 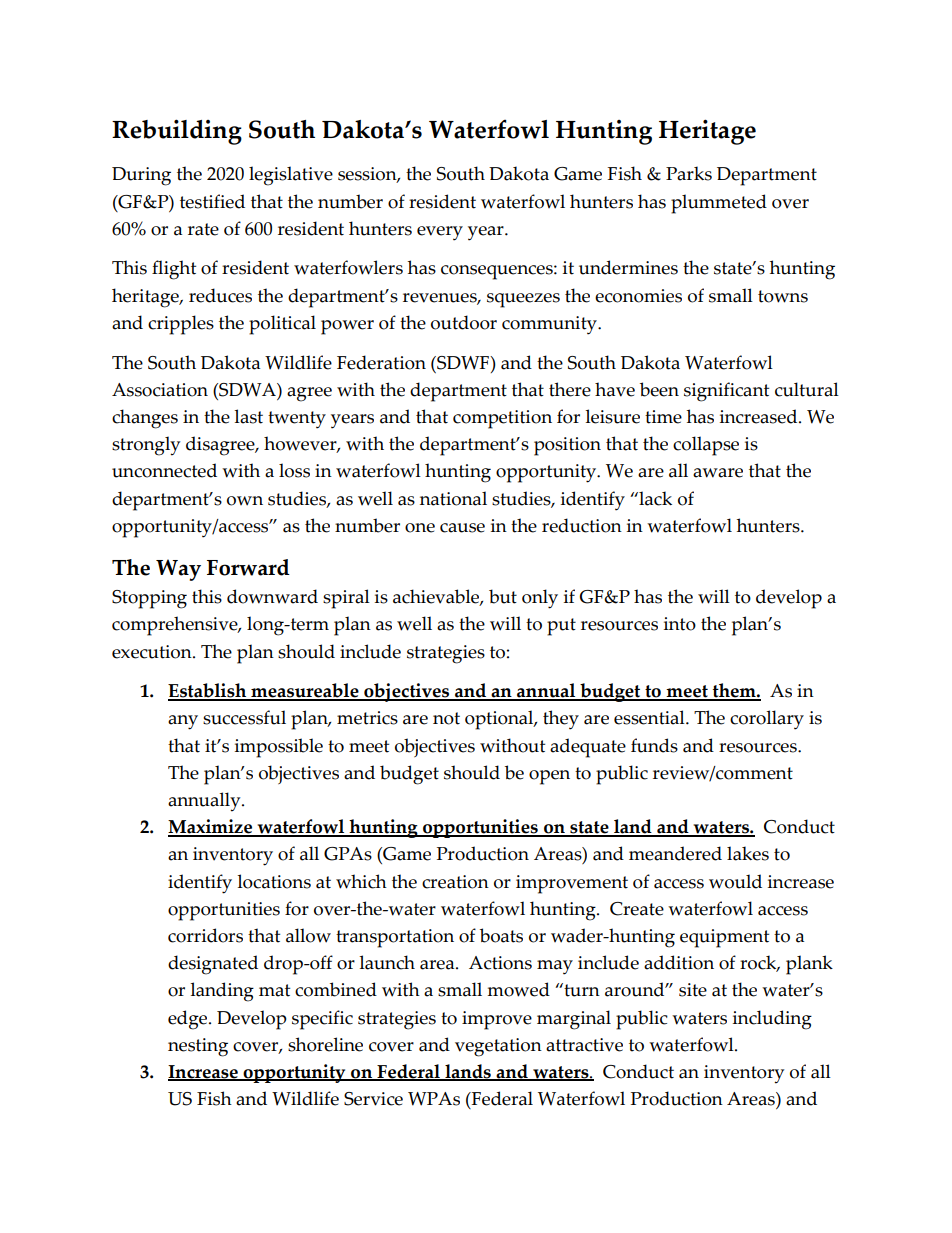 I want to click on last, so click(x=248, y=416).
